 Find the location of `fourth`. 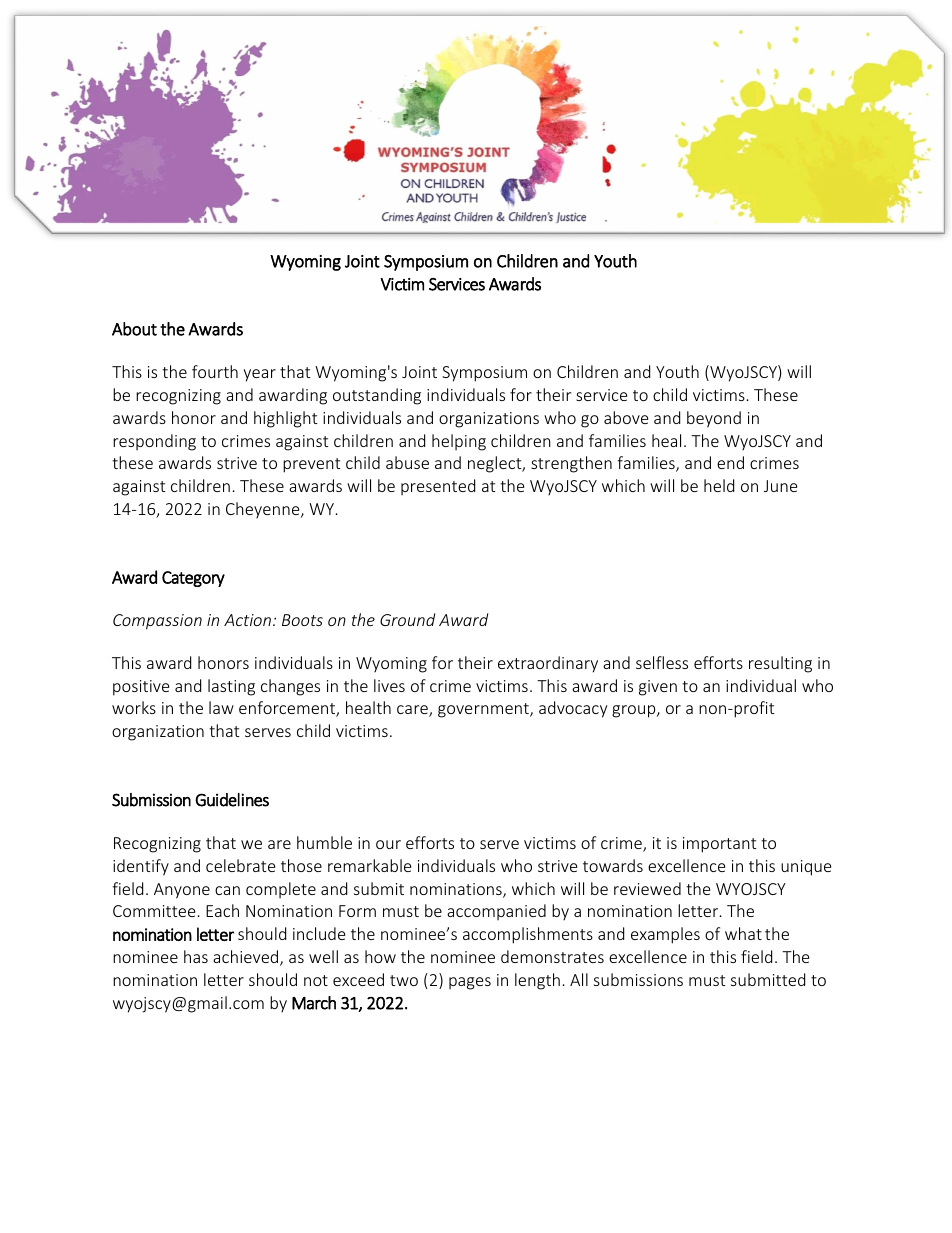

fourth is located at coordinates (215, 371).
